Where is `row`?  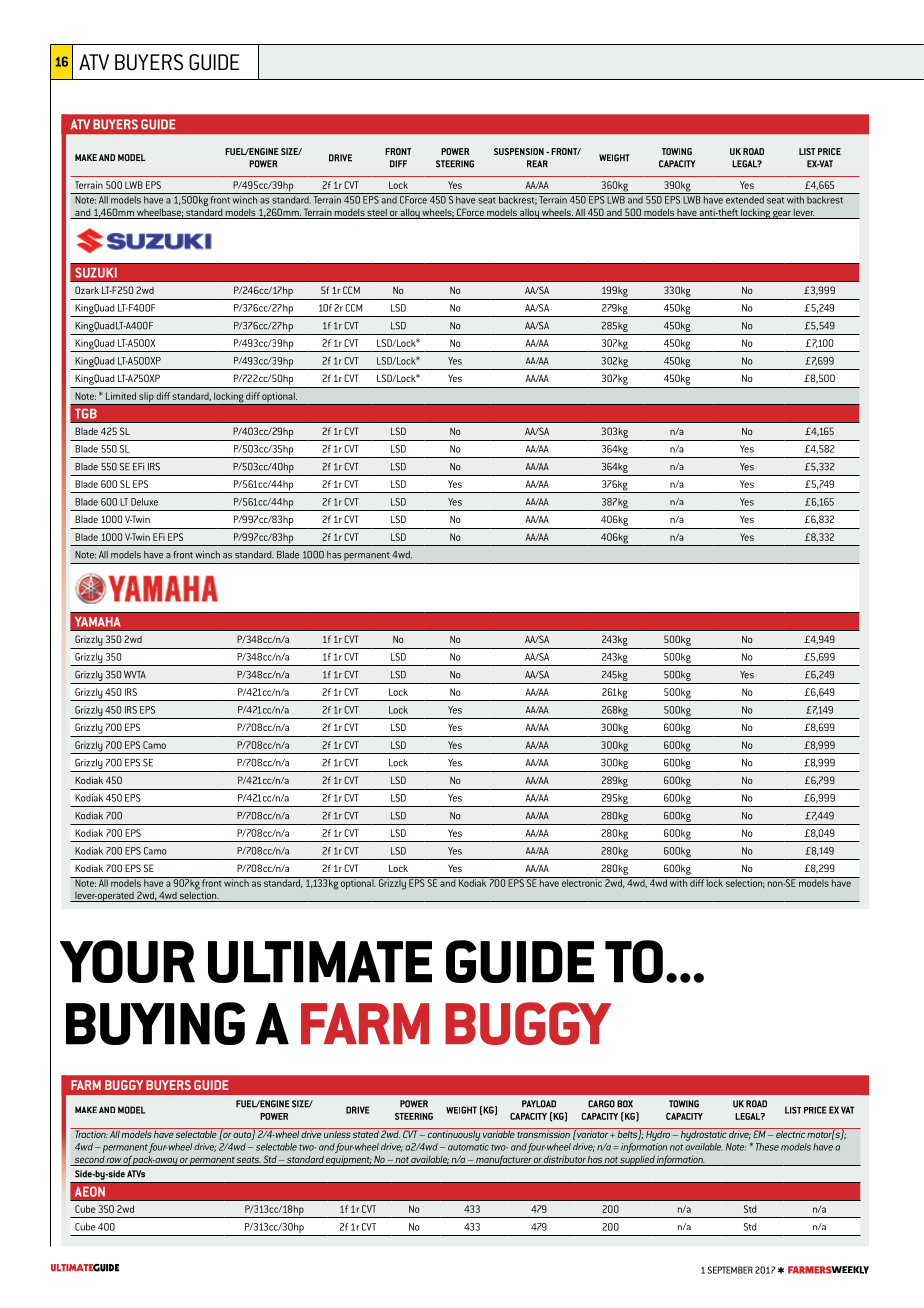
row is located at coordinates (113, 1160).
